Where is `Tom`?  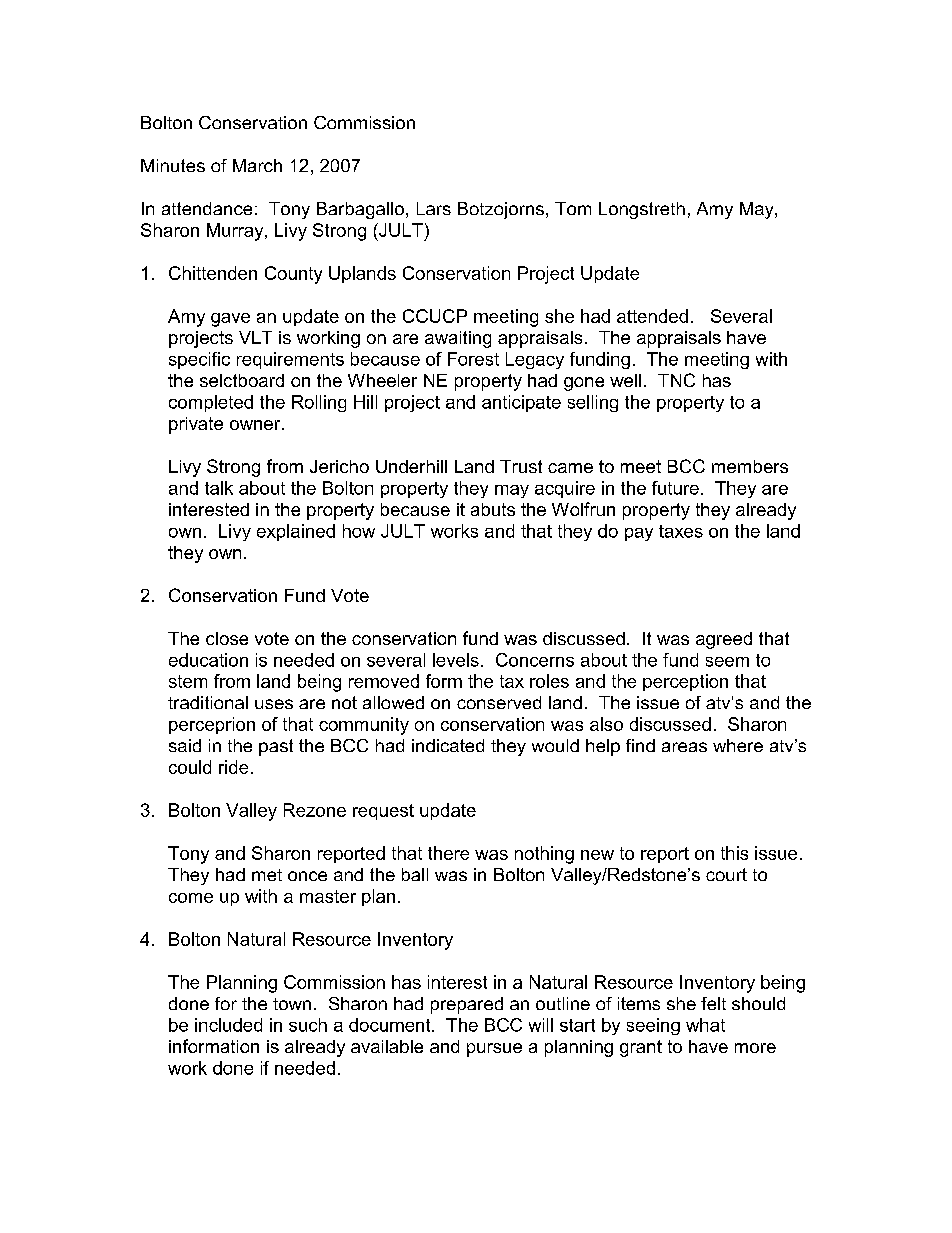 Tom is located at coordinates (573, 208).
